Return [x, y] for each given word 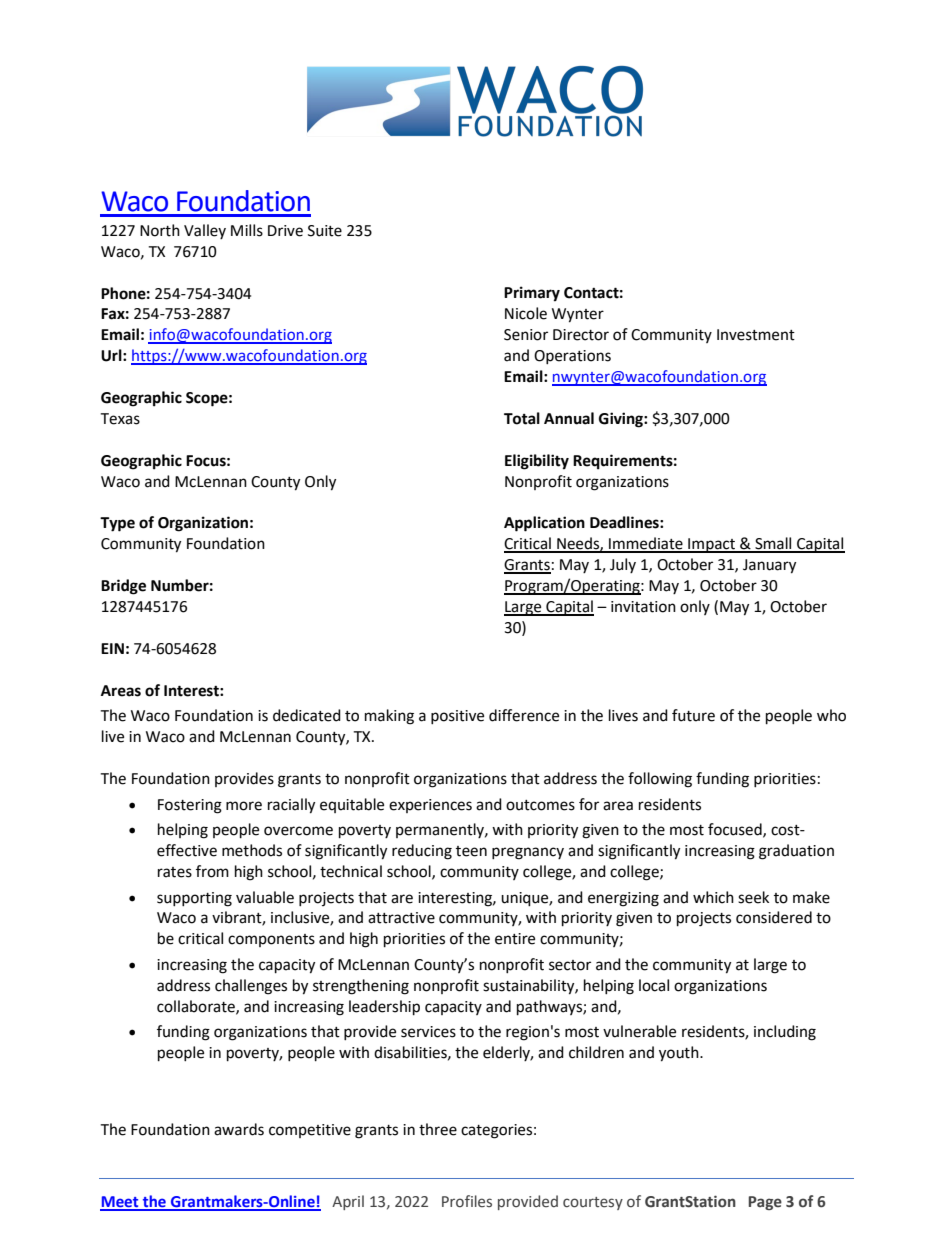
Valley [205, 231]
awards [239, 1129]
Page [765, 1203]
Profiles [467, 1201]
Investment [756, 335]
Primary [532, 294]
